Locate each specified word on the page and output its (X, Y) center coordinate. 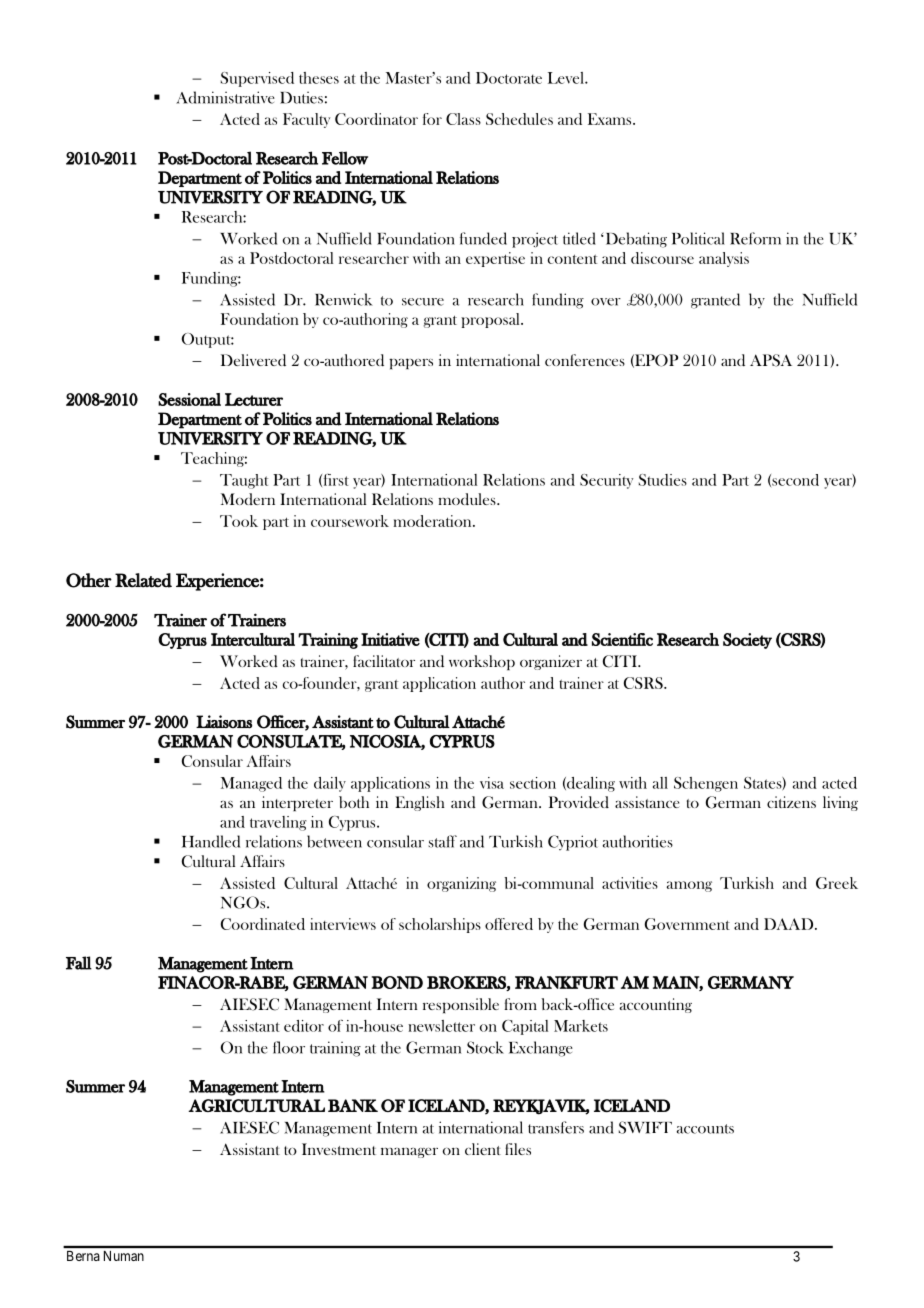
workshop (482, 662)
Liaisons (224, 722)
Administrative (225, 97)
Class (463, 119)
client (483, 1149)
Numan (124, 1256)
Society (747, 641)
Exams (611, 119)
